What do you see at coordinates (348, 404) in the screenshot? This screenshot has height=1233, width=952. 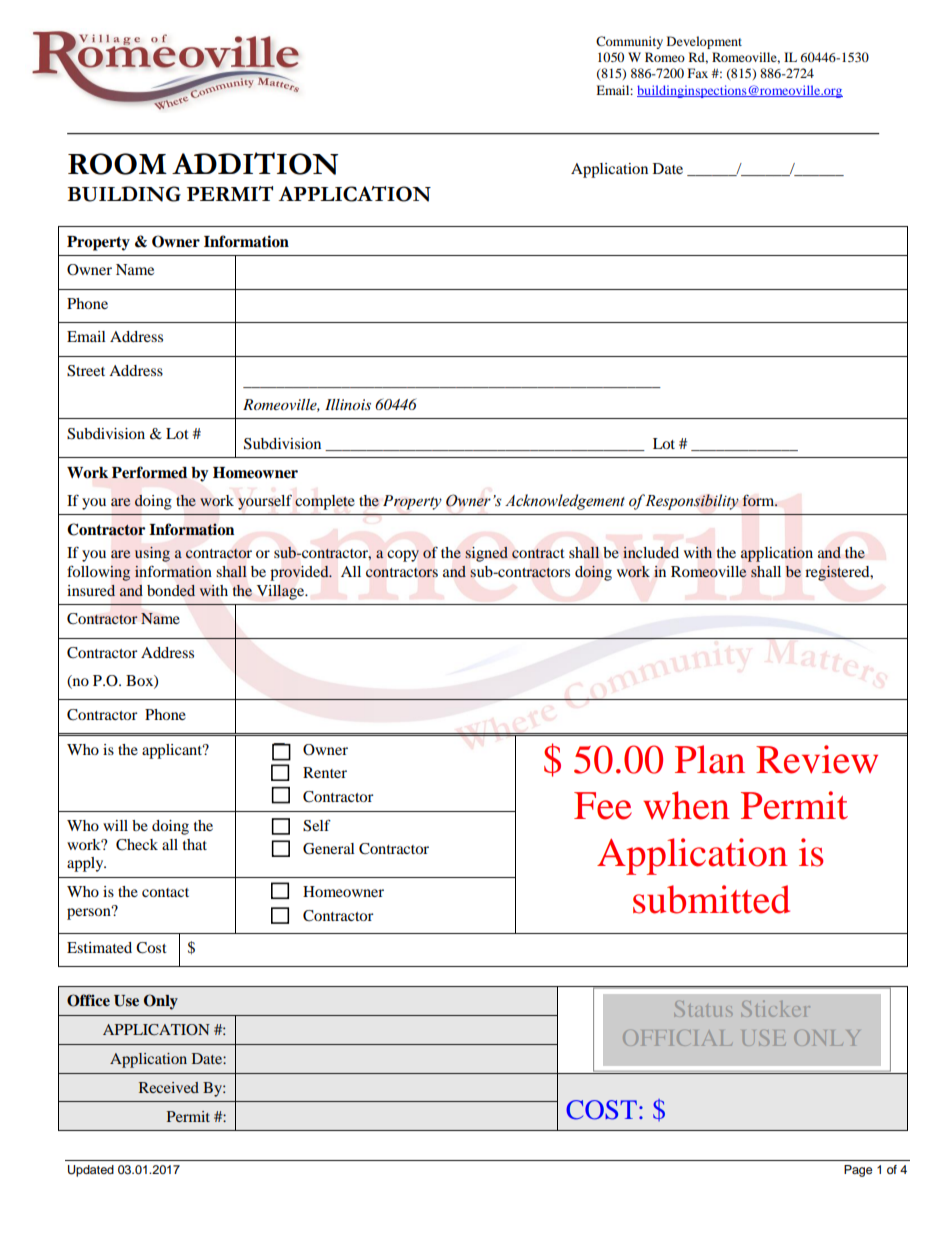 I see `Illinois` at bounding box center [348, 404].
